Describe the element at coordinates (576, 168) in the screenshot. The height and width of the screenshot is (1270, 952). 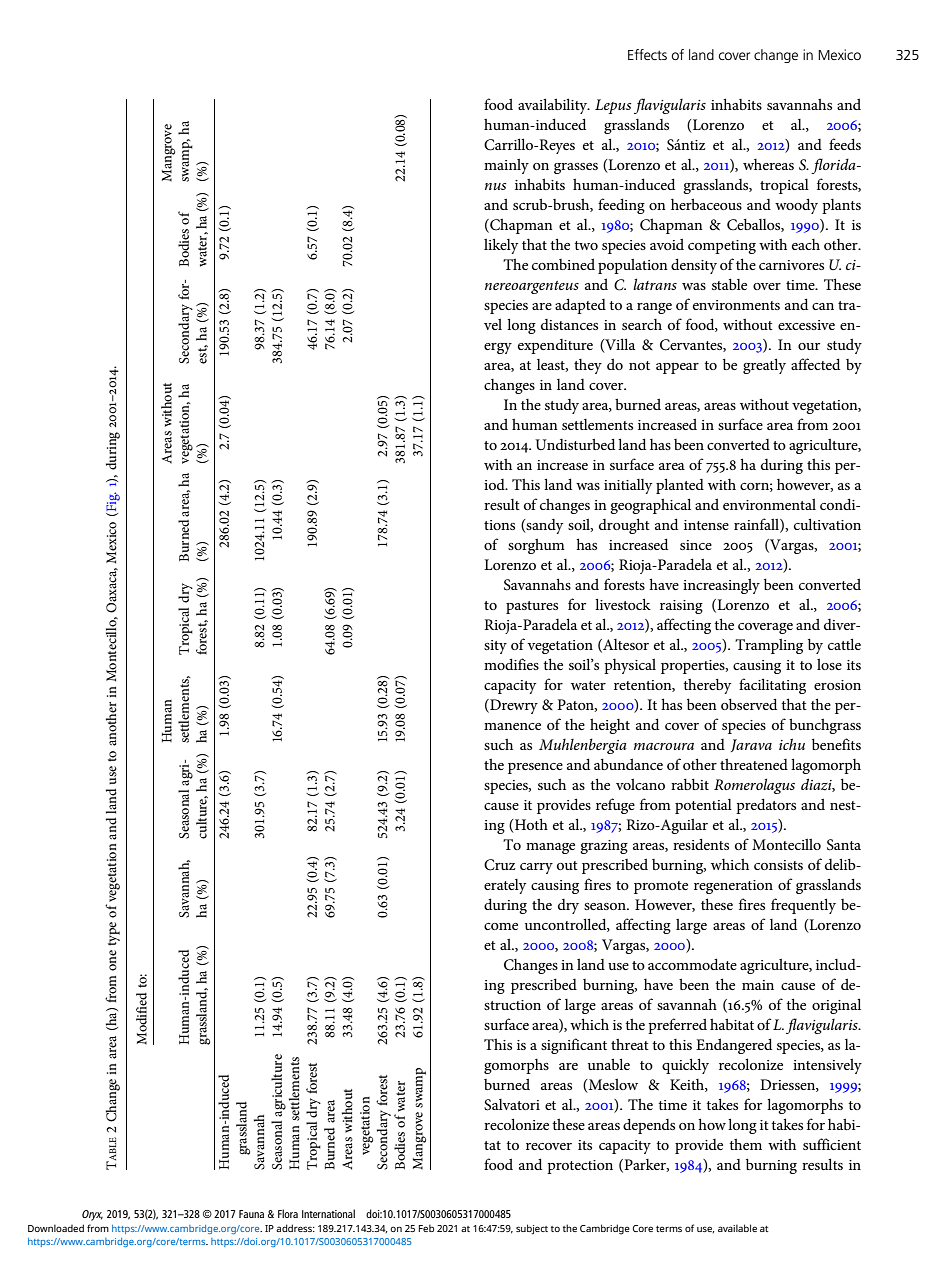
I see `grasses` at that location.
